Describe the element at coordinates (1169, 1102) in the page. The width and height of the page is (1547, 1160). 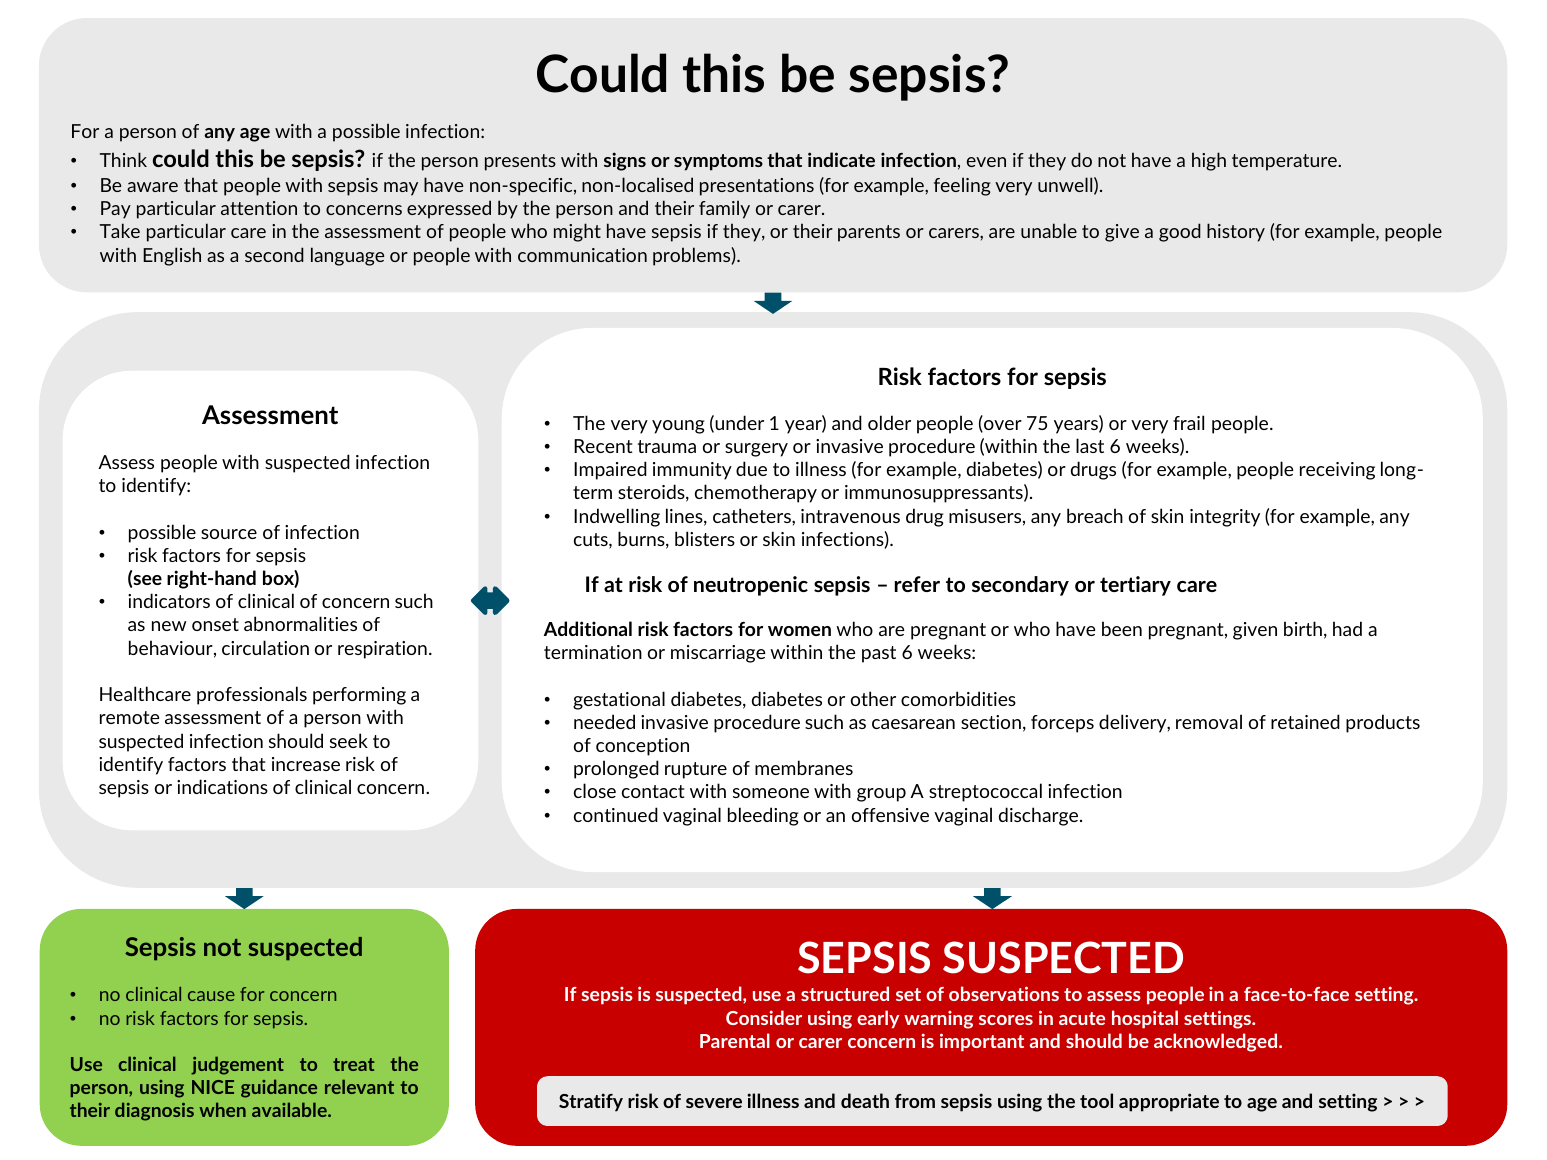
I see `appropriate` at that location.
